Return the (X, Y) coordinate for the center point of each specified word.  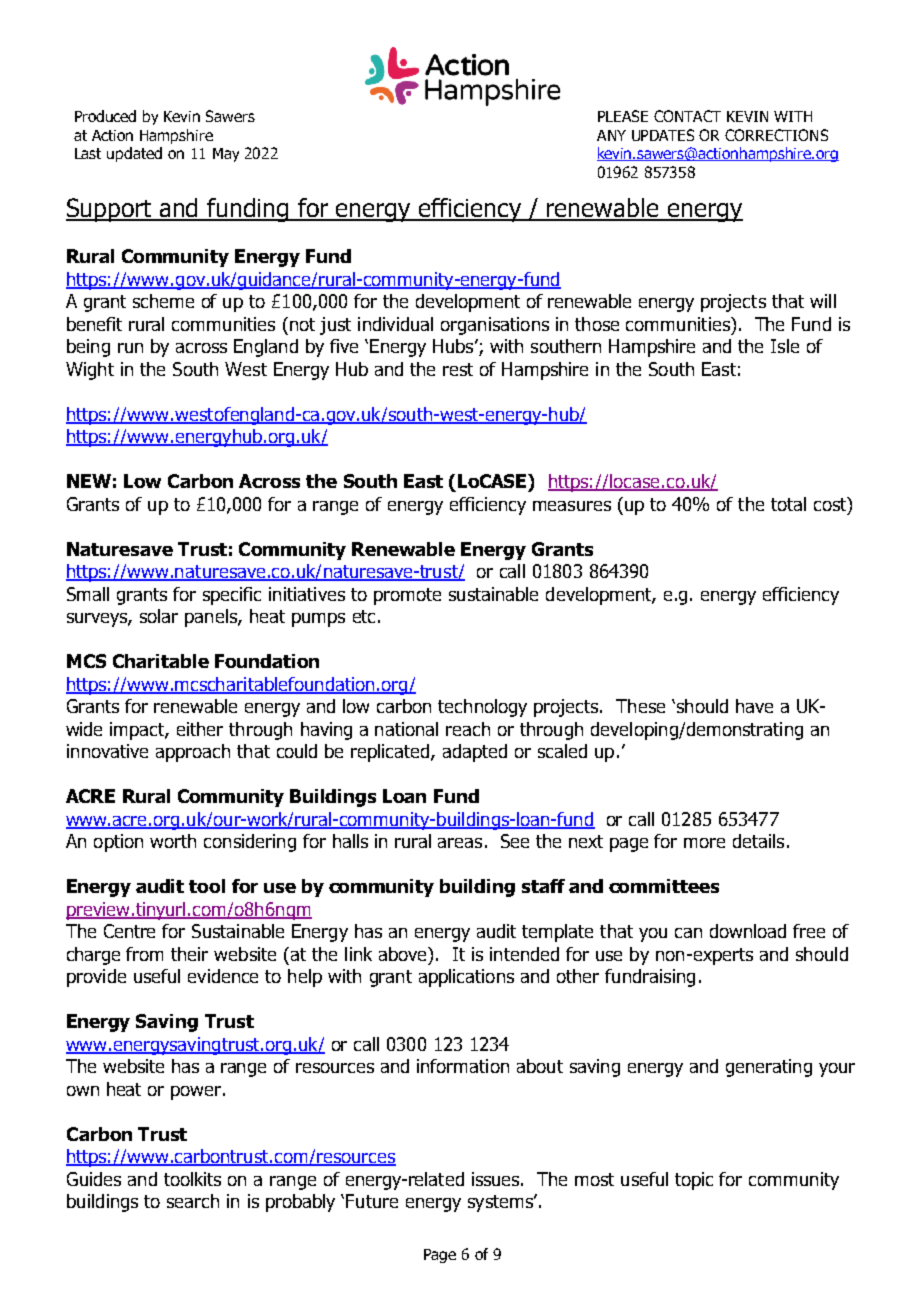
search (193, 1201)
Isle (785, 346)
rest (458, 369)
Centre (129, 931)
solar (159, 616)
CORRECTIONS (776, 135)
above (404, 954)
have (754, 706)
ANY (611, 135)
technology (482, 708)
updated (134, 154)
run (130, 348)
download (748, 931)
